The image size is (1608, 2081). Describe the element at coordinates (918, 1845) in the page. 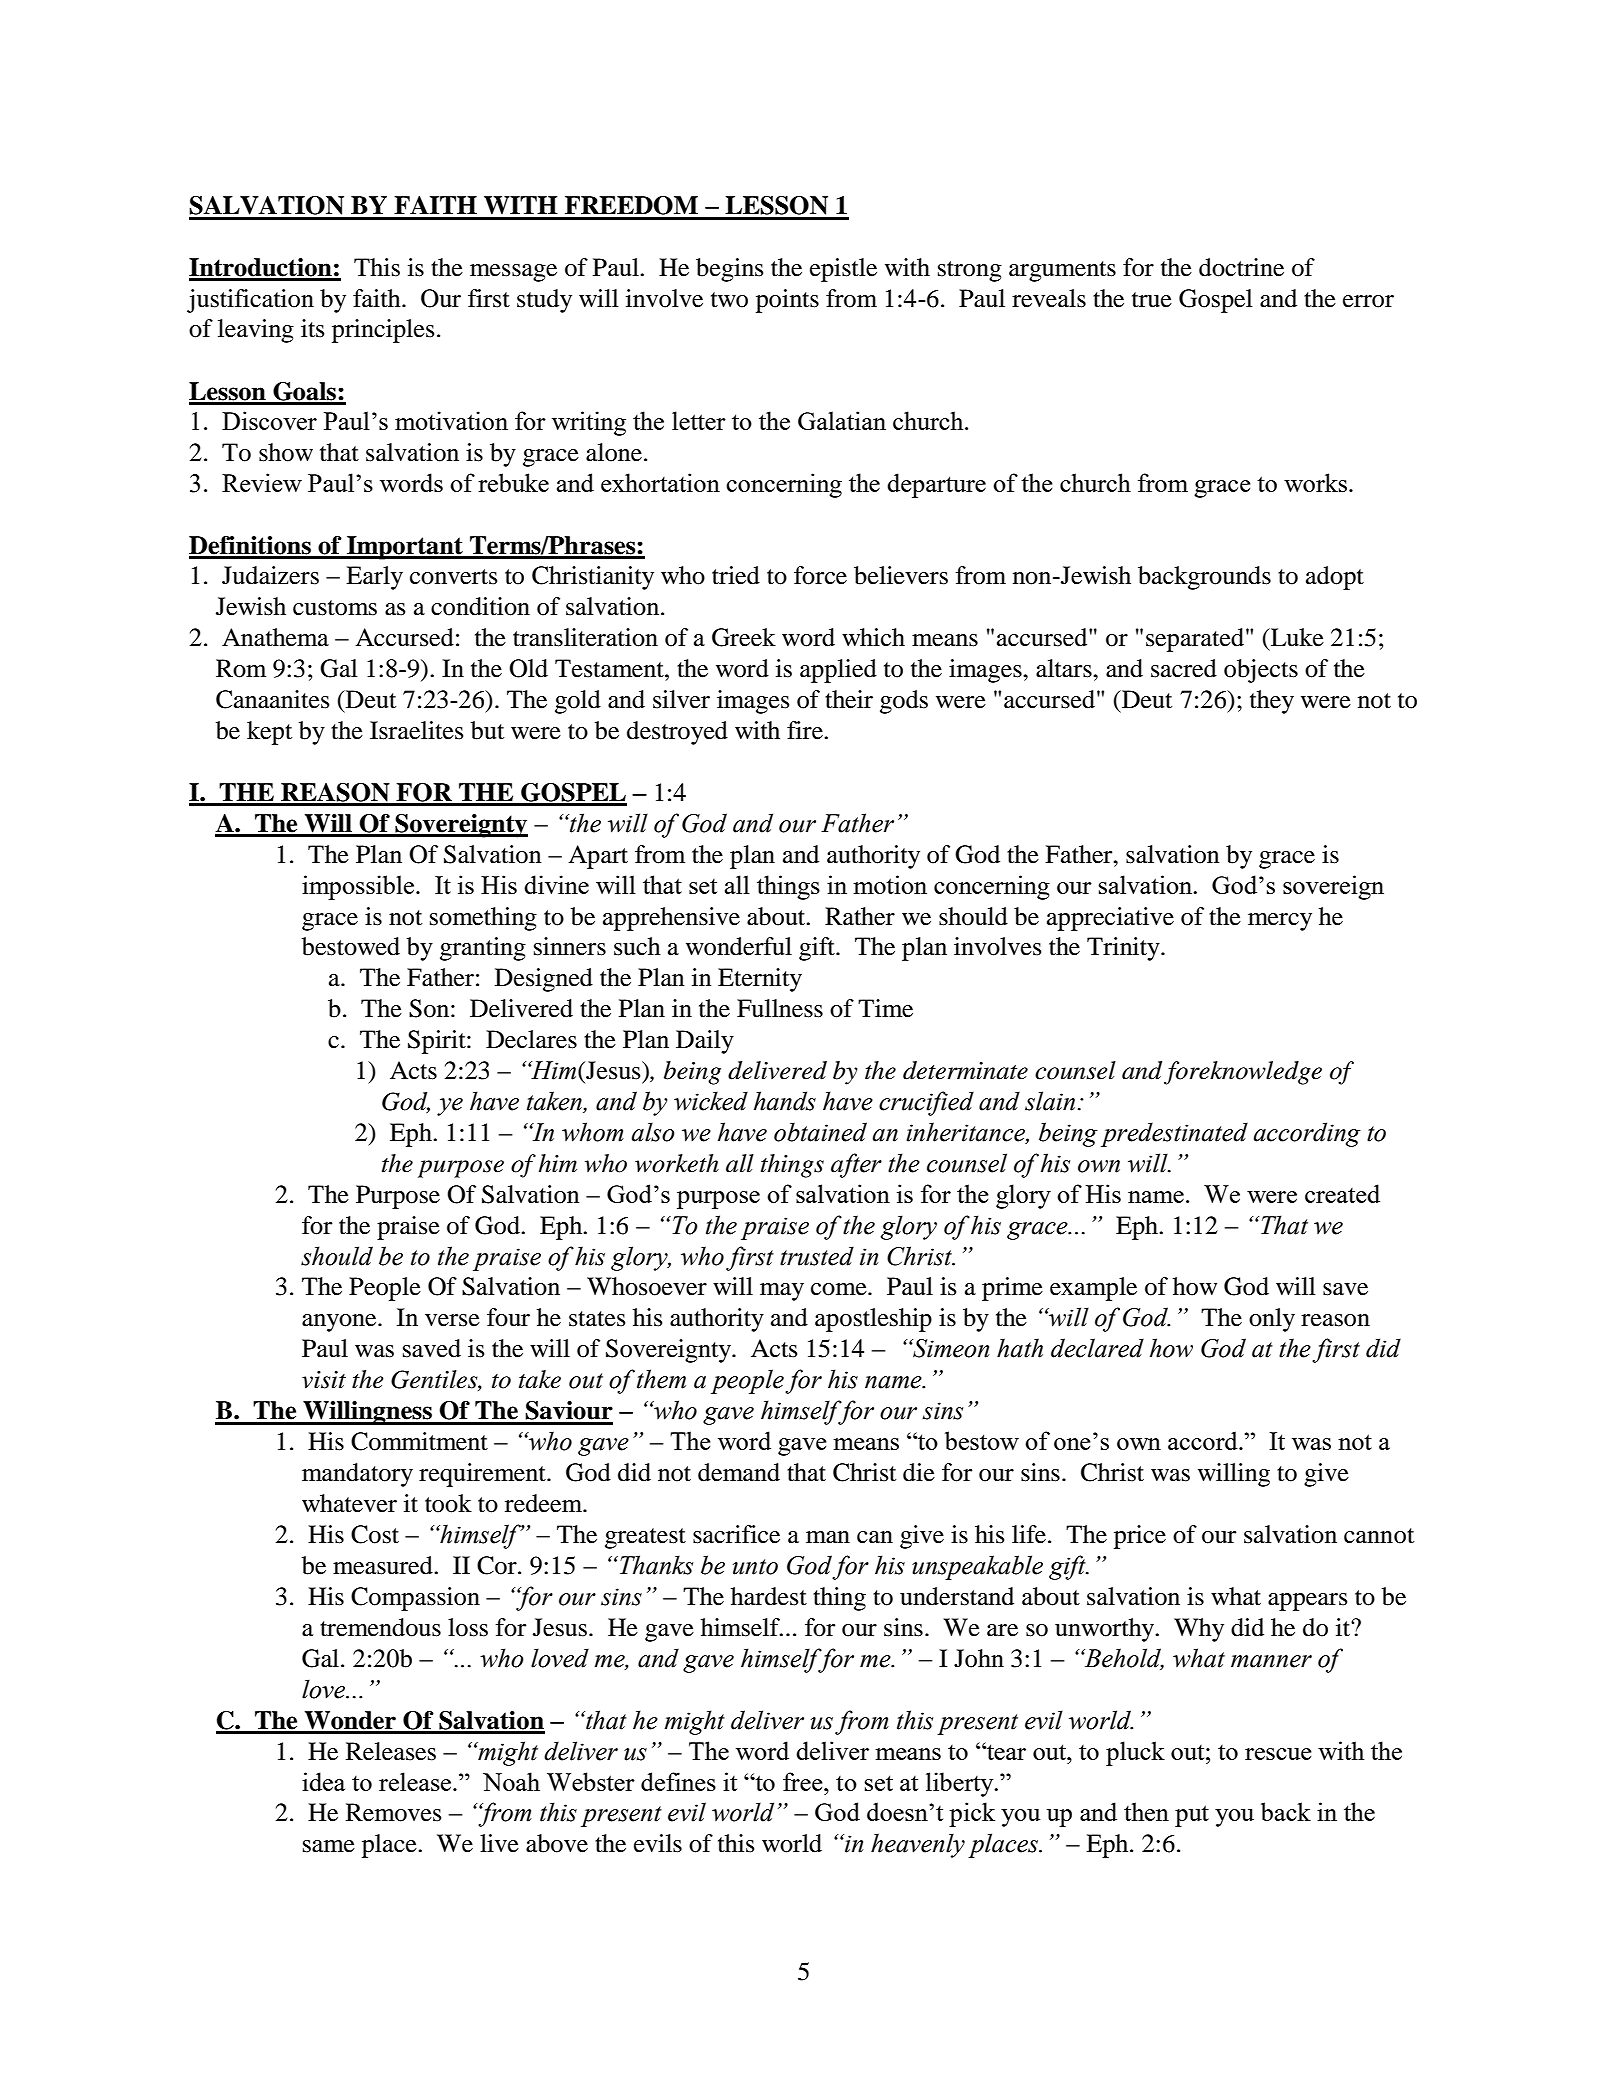

I see `heavenly` at that location.
